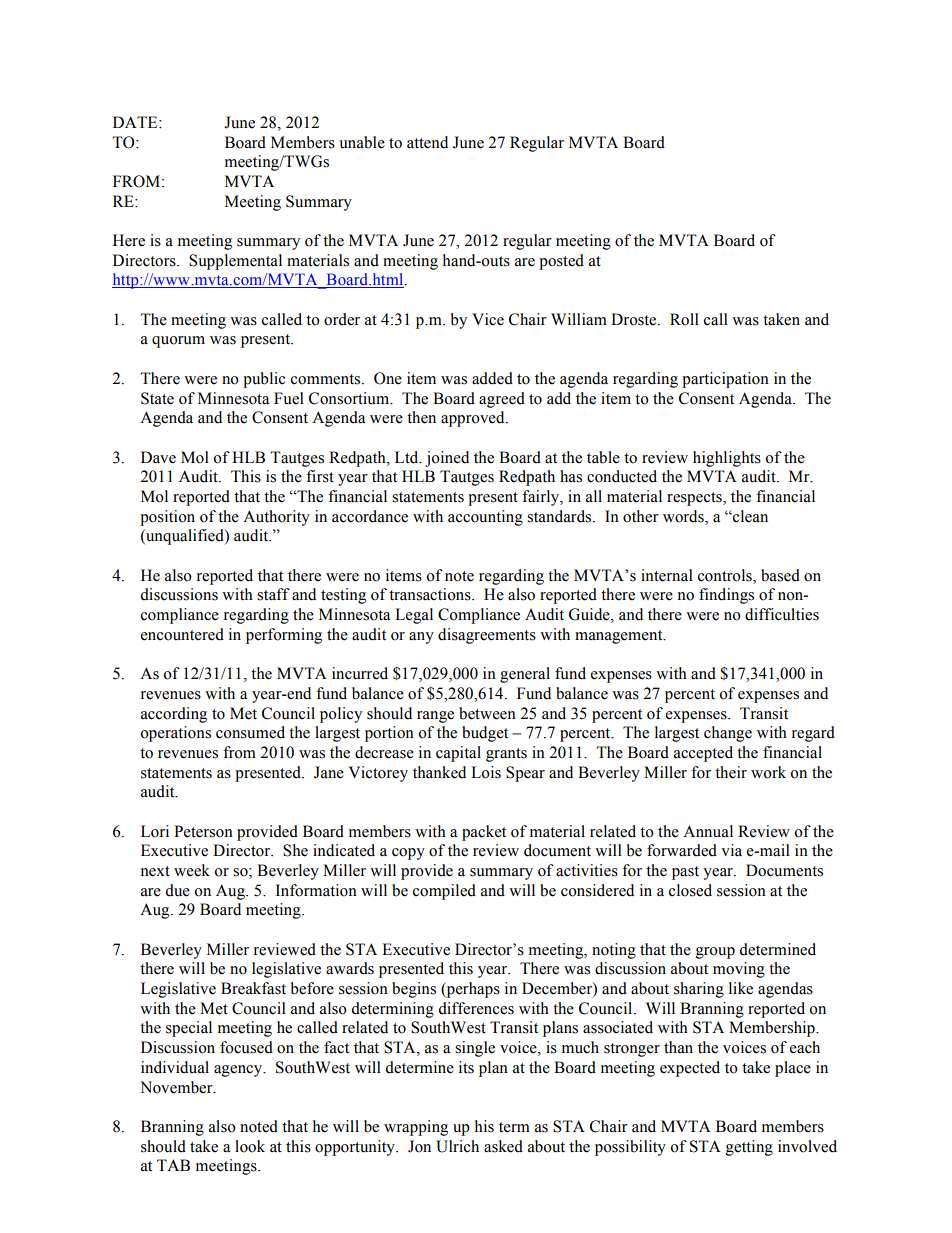 Image resolution: width=952 pixels, height=1233 pixels. I want to click on disagreements, so click(487, 636).
